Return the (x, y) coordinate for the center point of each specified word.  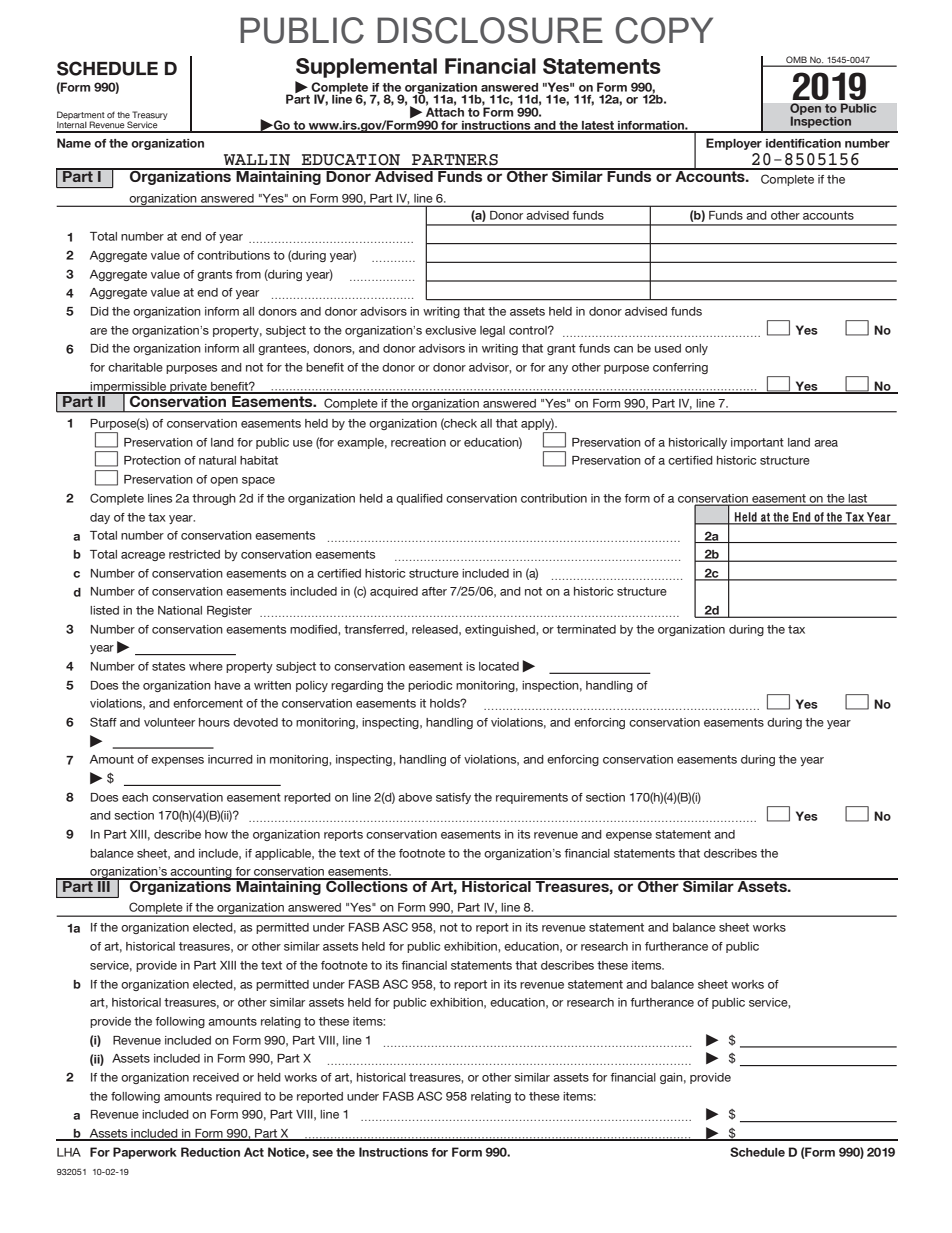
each (135, 797)
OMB (796, 61)
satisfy (453, 798)
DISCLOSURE (490, 30)
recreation (418, 442)
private (188, 388)
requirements (532, 798)
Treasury (150, 116)
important (757, 443)
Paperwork (145, 1153)
